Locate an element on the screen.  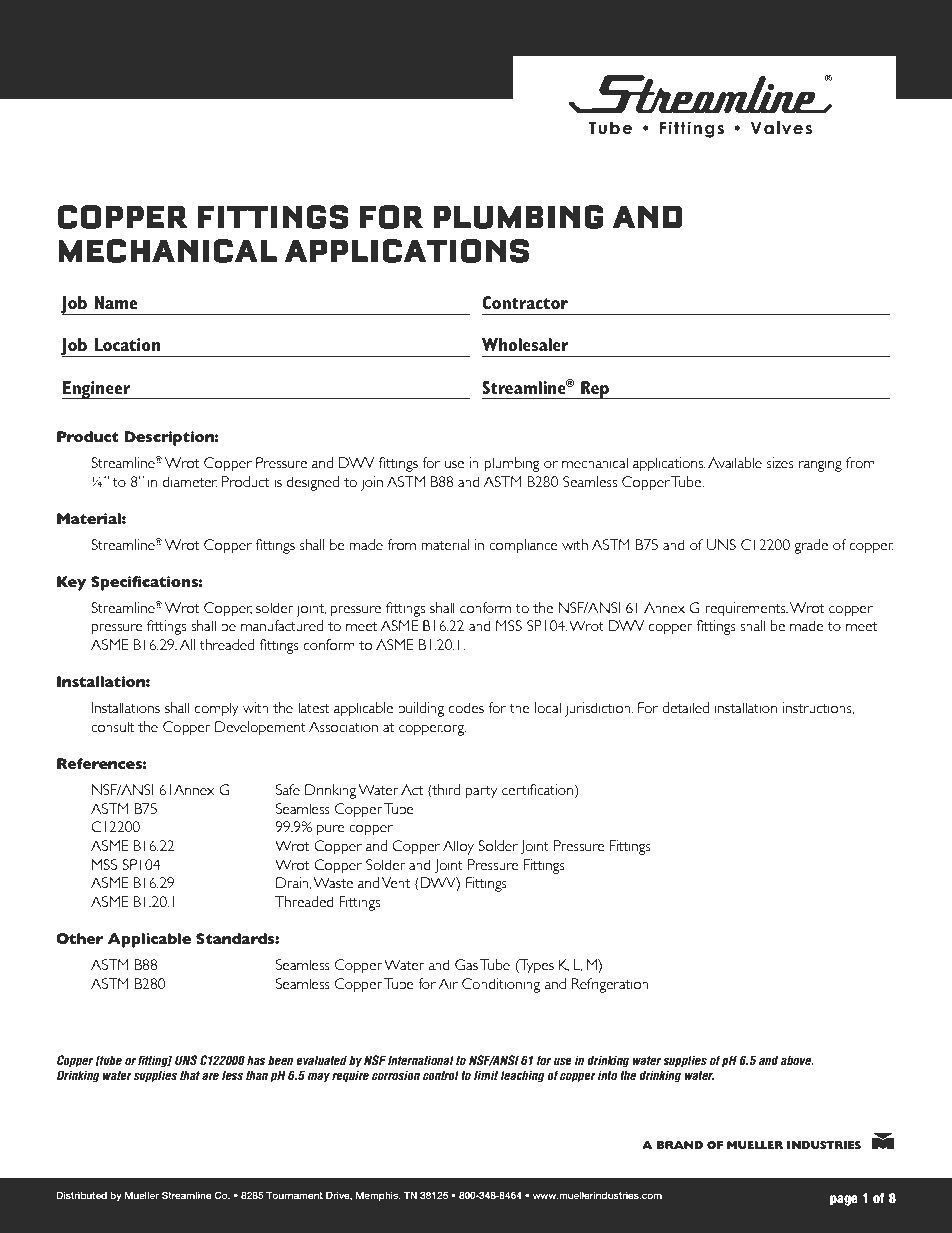
Rep is located at coordinates (595, 390).
